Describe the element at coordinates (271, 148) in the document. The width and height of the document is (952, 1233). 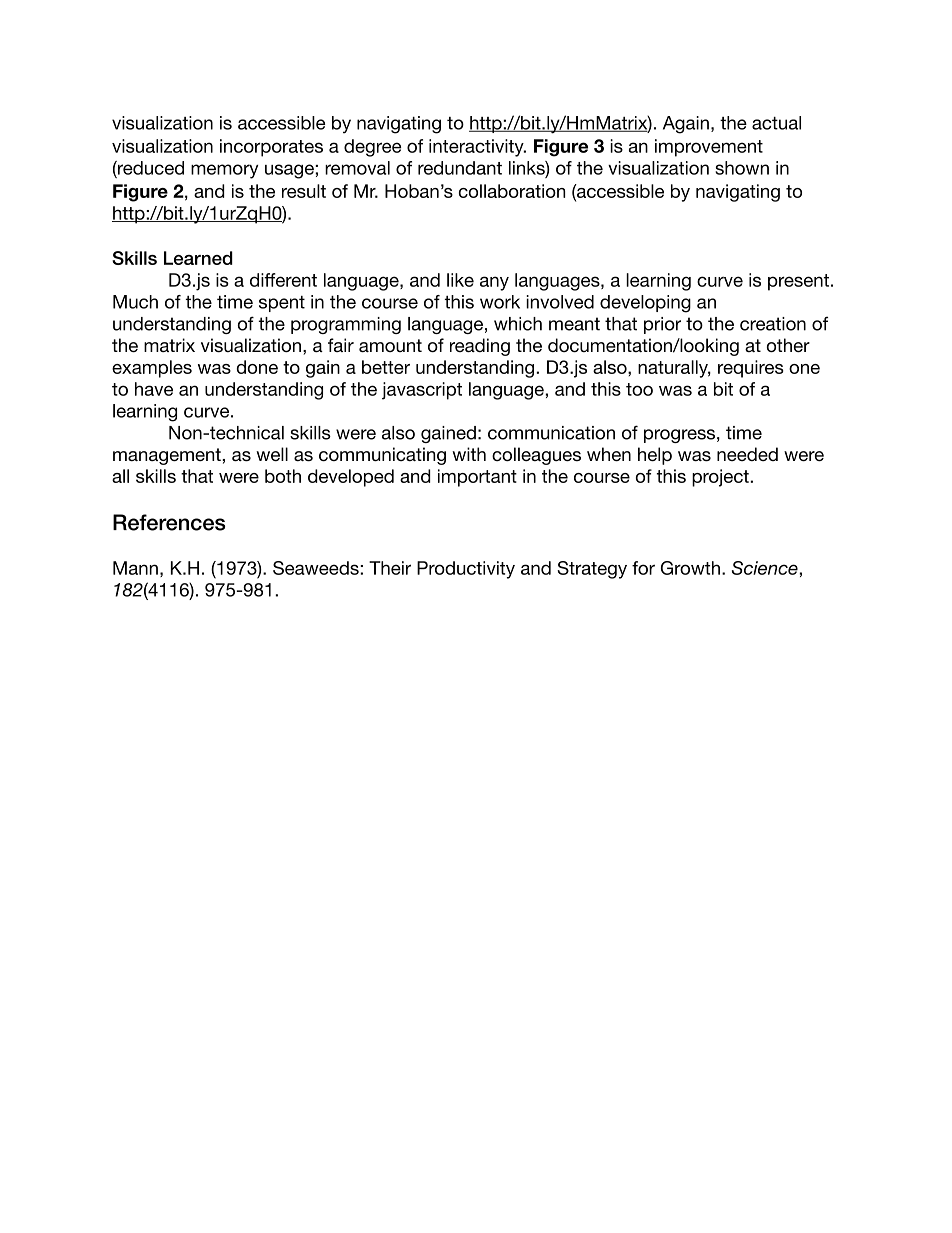
I see `incorporates` at that location.
